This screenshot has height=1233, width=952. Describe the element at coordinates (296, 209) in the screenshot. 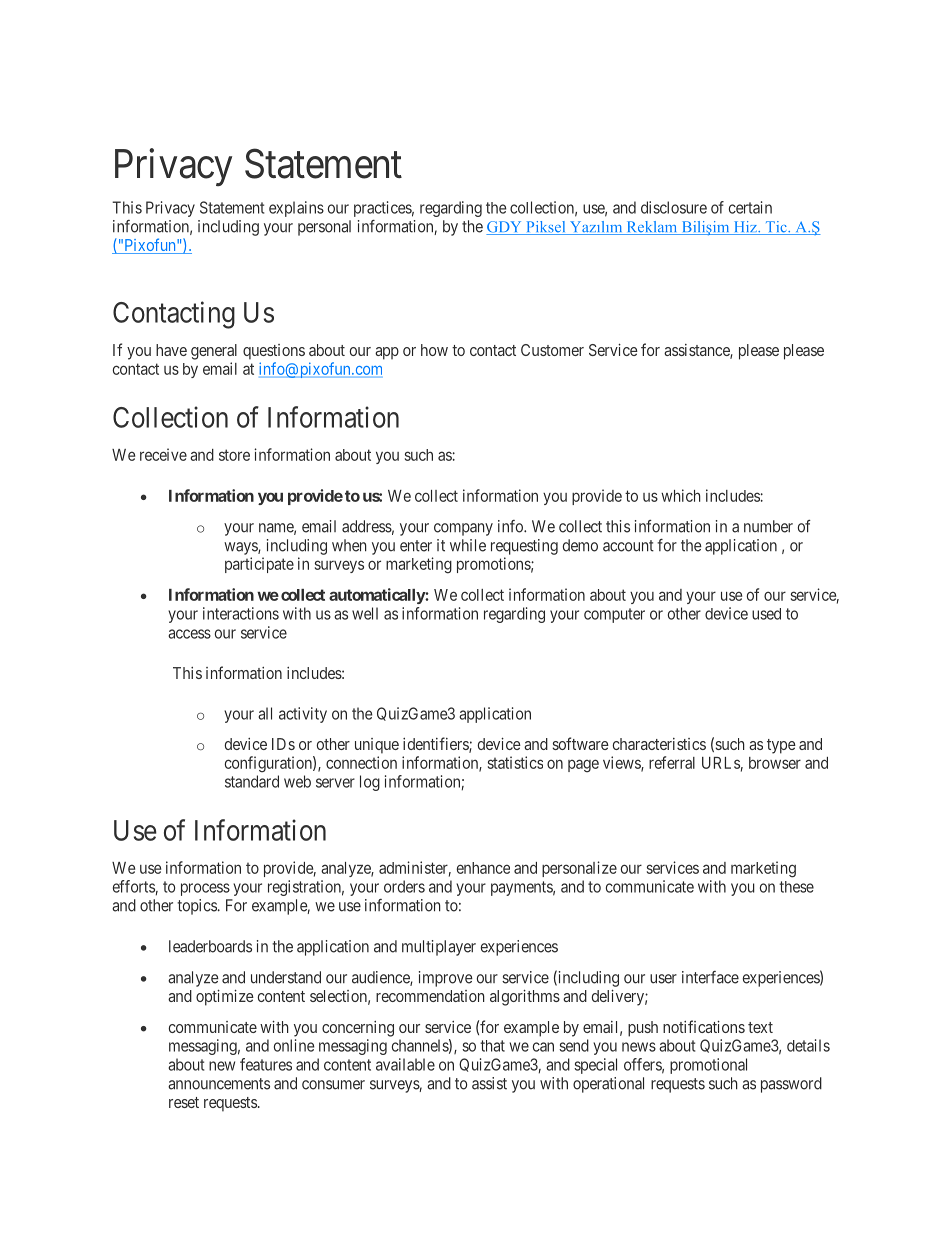

I see `explains` at that location.
